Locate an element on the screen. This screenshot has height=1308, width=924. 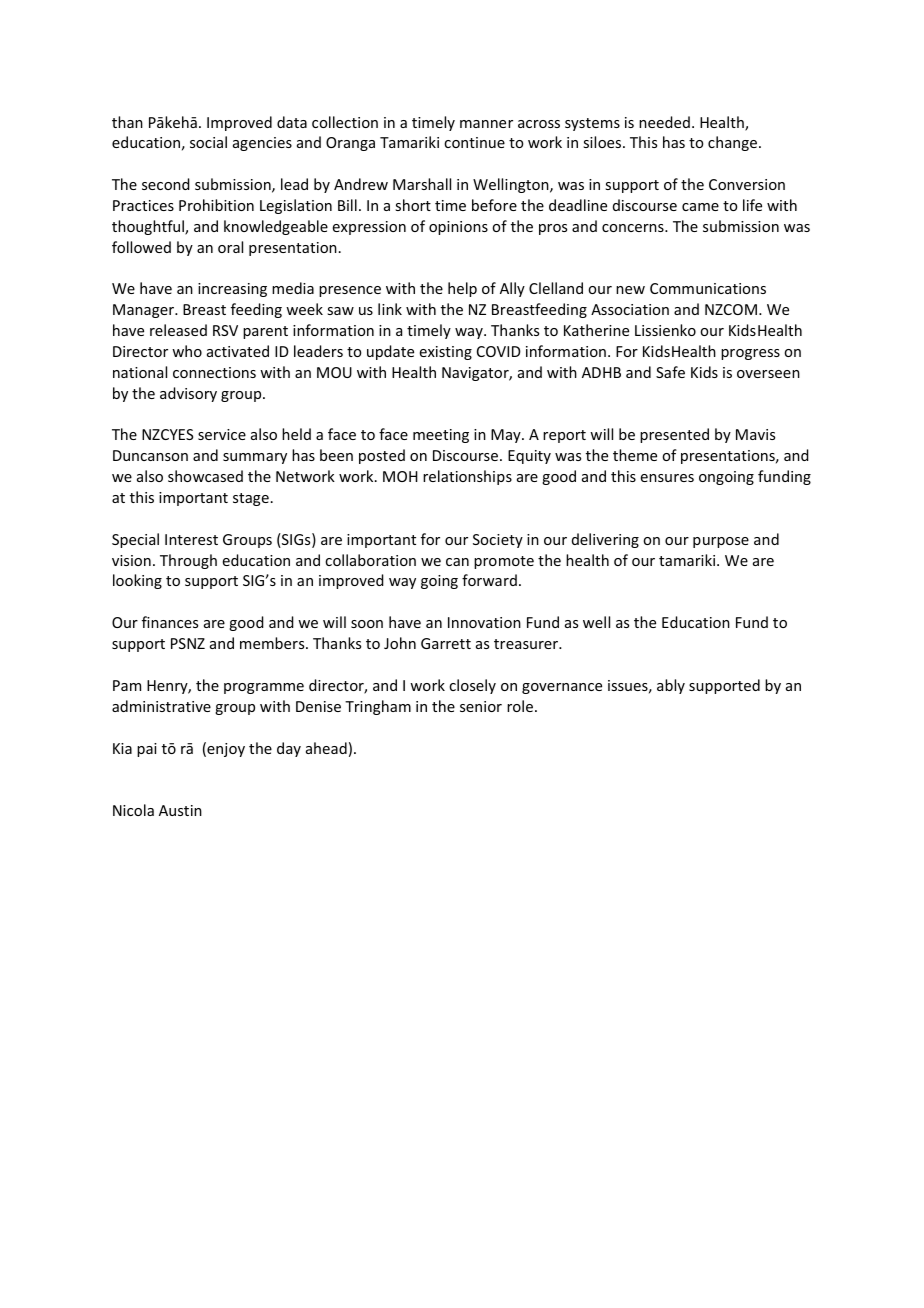
forward is located at coordinates (489, 580).
